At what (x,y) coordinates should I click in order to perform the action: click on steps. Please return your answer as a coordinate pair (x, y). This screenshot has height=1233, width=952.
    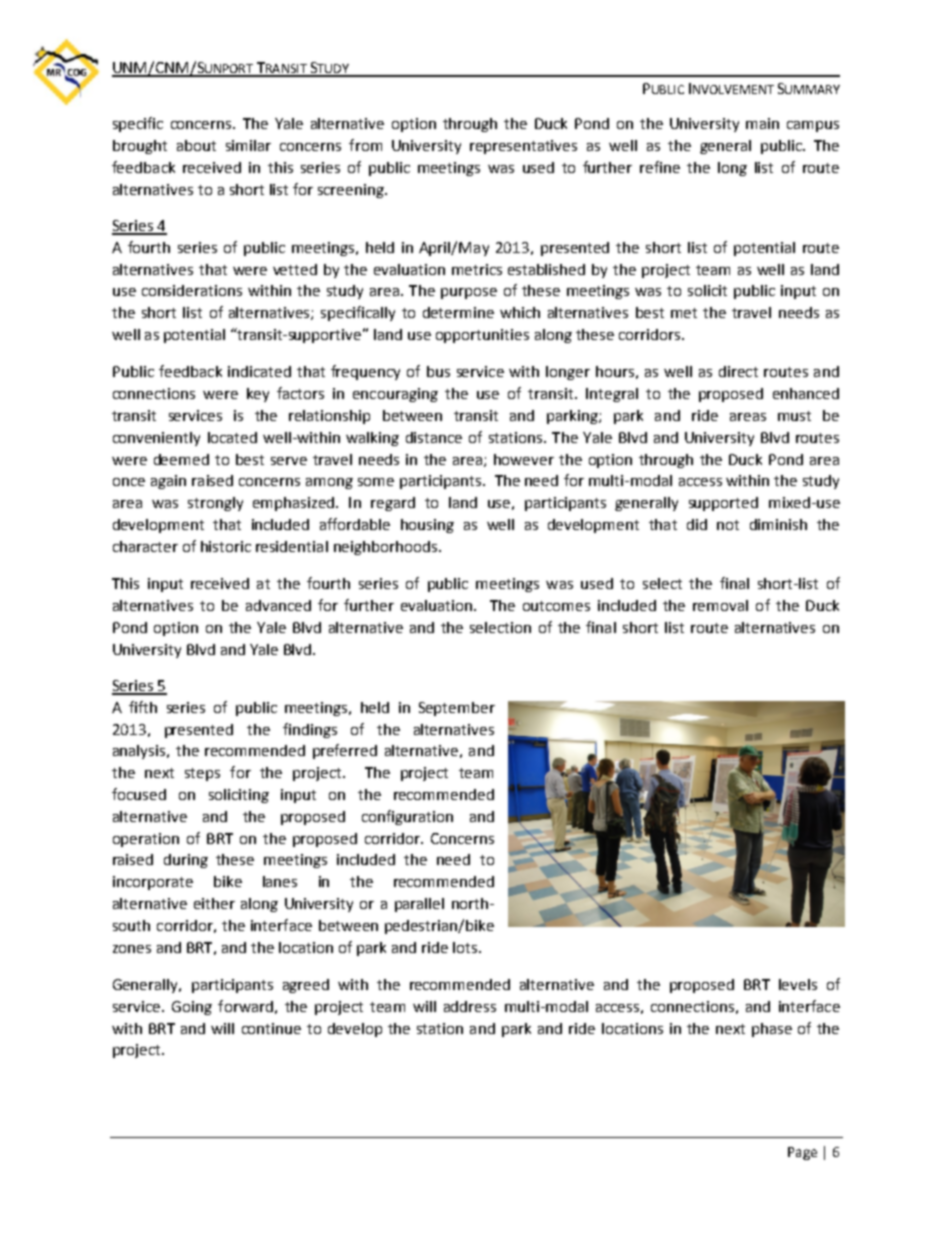
    Looking at the image, I should click on (202, 774).
